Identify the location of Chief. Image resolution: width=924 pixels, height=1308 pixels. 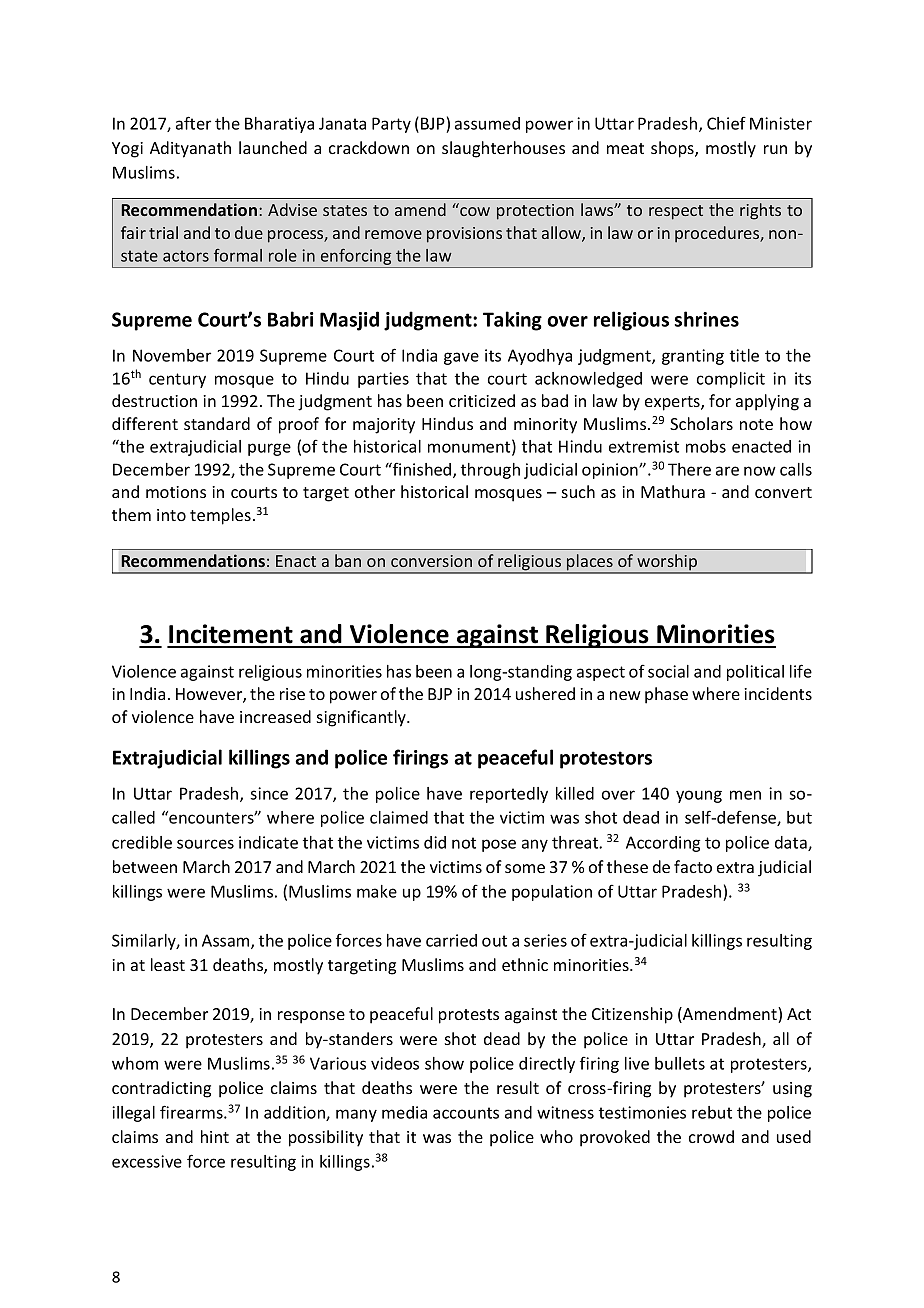
(726, 123).
